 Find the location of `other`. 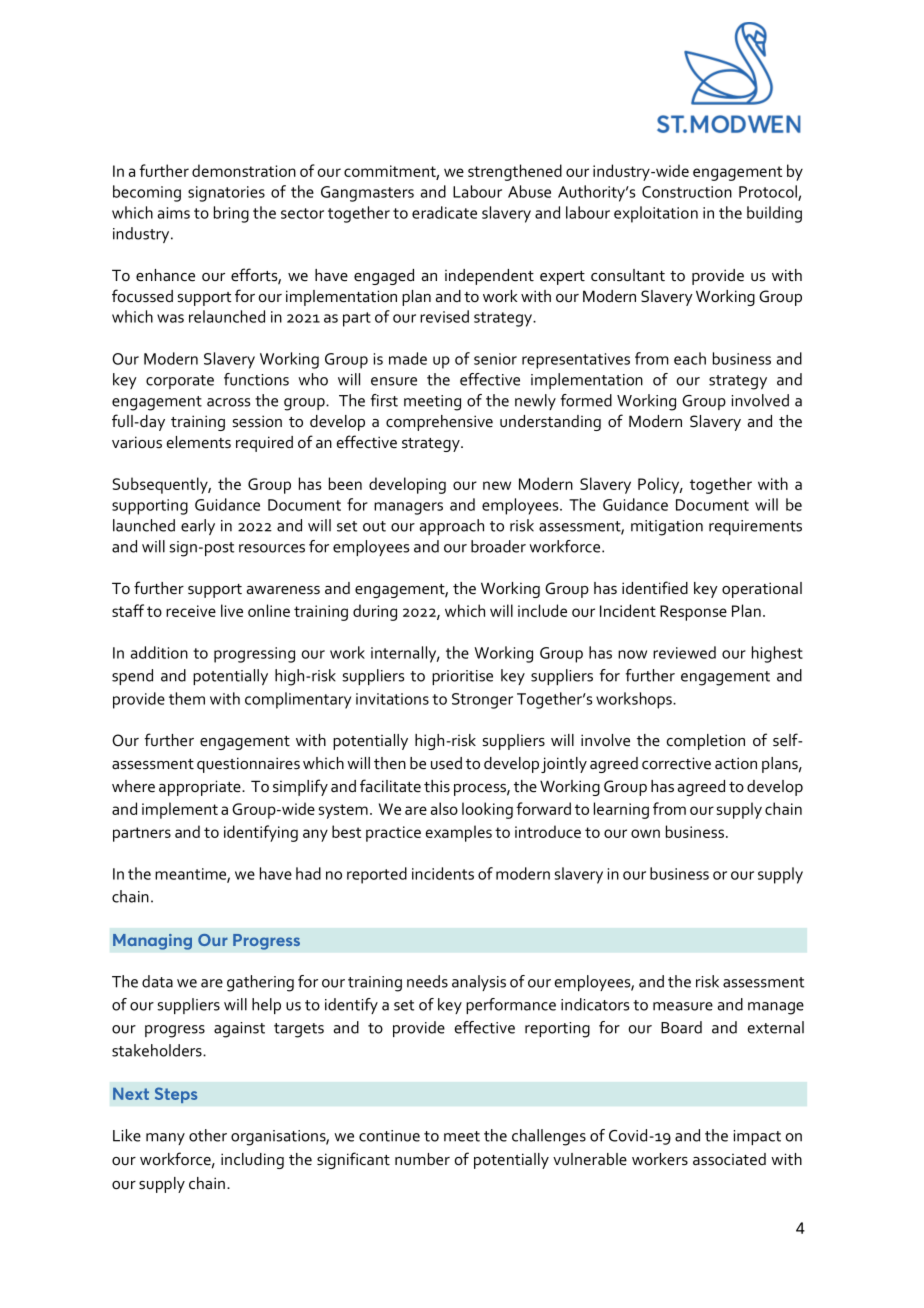

other is located at coordinates (208, 1135).
